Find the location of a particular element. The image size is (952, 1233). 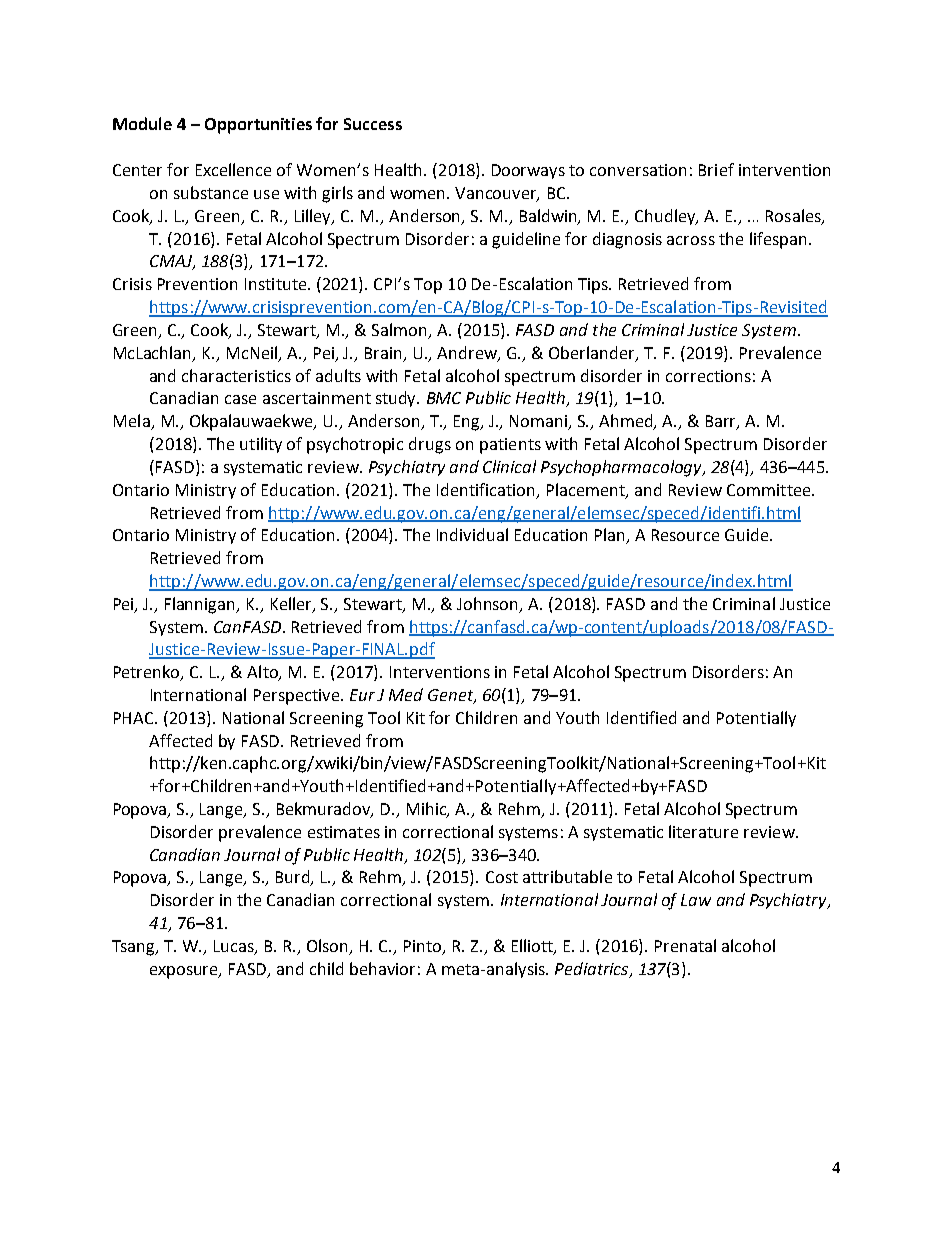

case is located at coordinates (240, 399).
